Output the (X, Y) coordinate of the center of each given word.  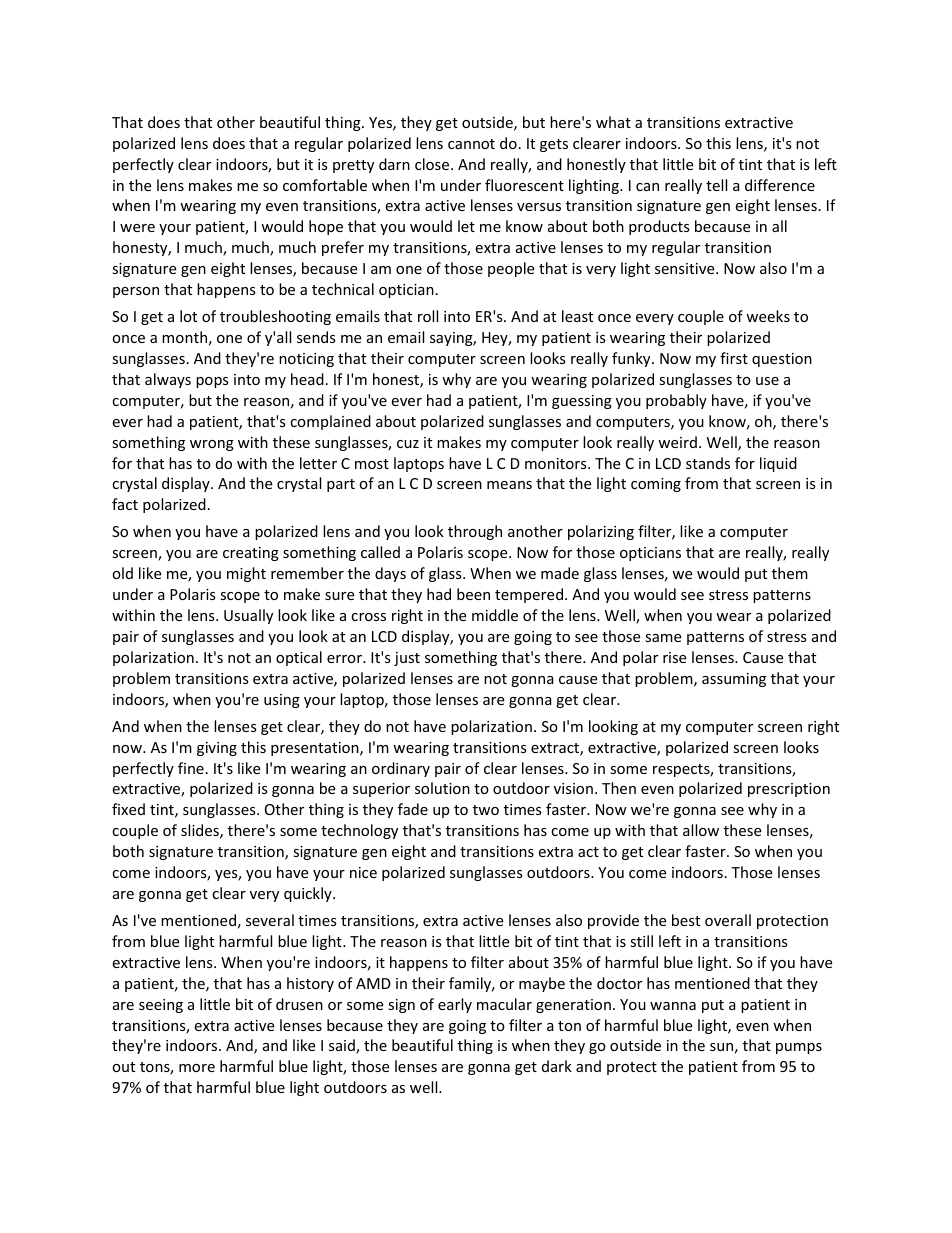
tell (716, 185)
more (197, 1068)
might (246, 574)
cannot (471, 144)
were (137, 228)
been (473, 594)
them (790, 573)
